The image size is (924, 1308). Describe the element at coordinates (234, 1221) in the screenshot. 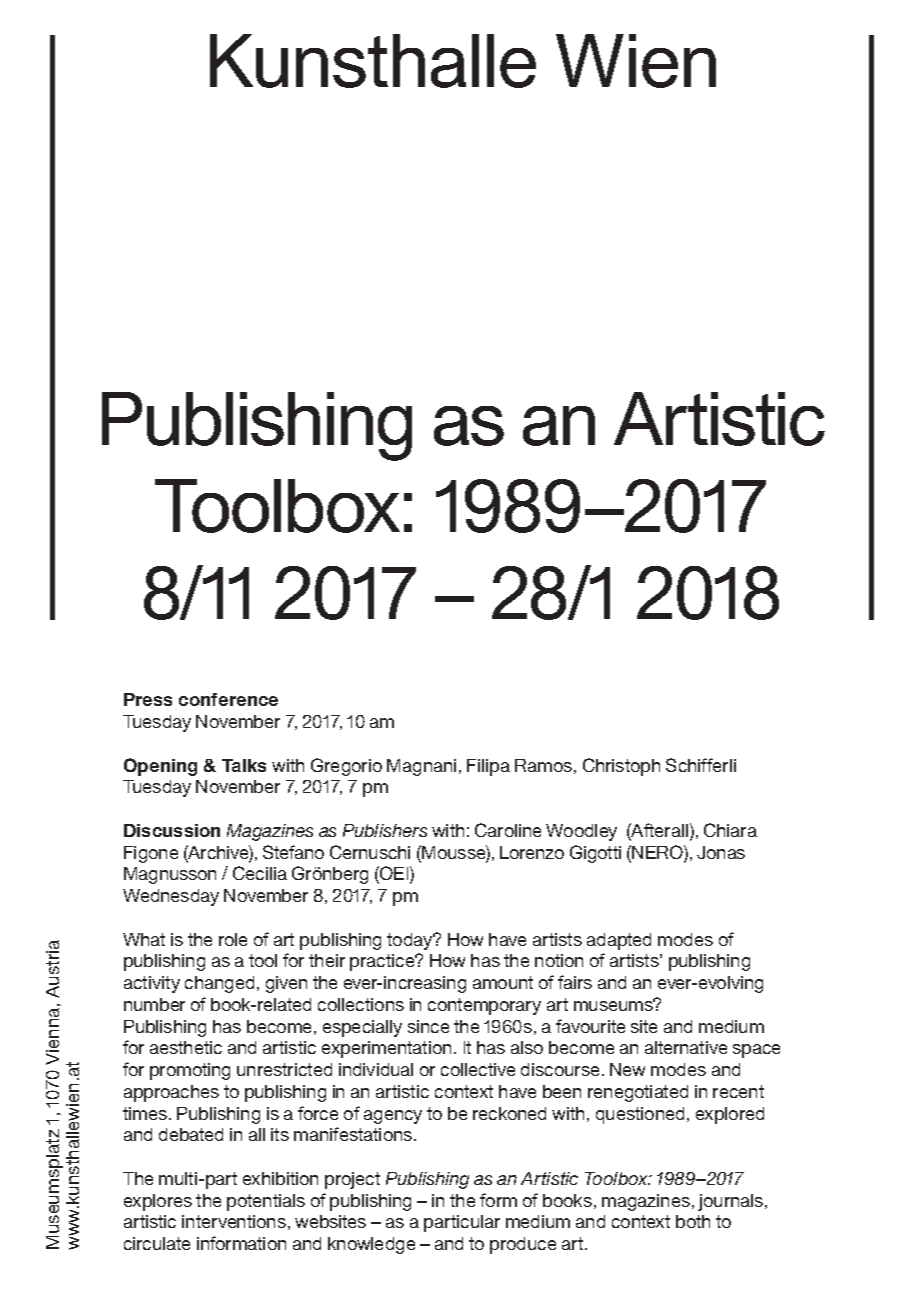

I see `interventions` at that location.
